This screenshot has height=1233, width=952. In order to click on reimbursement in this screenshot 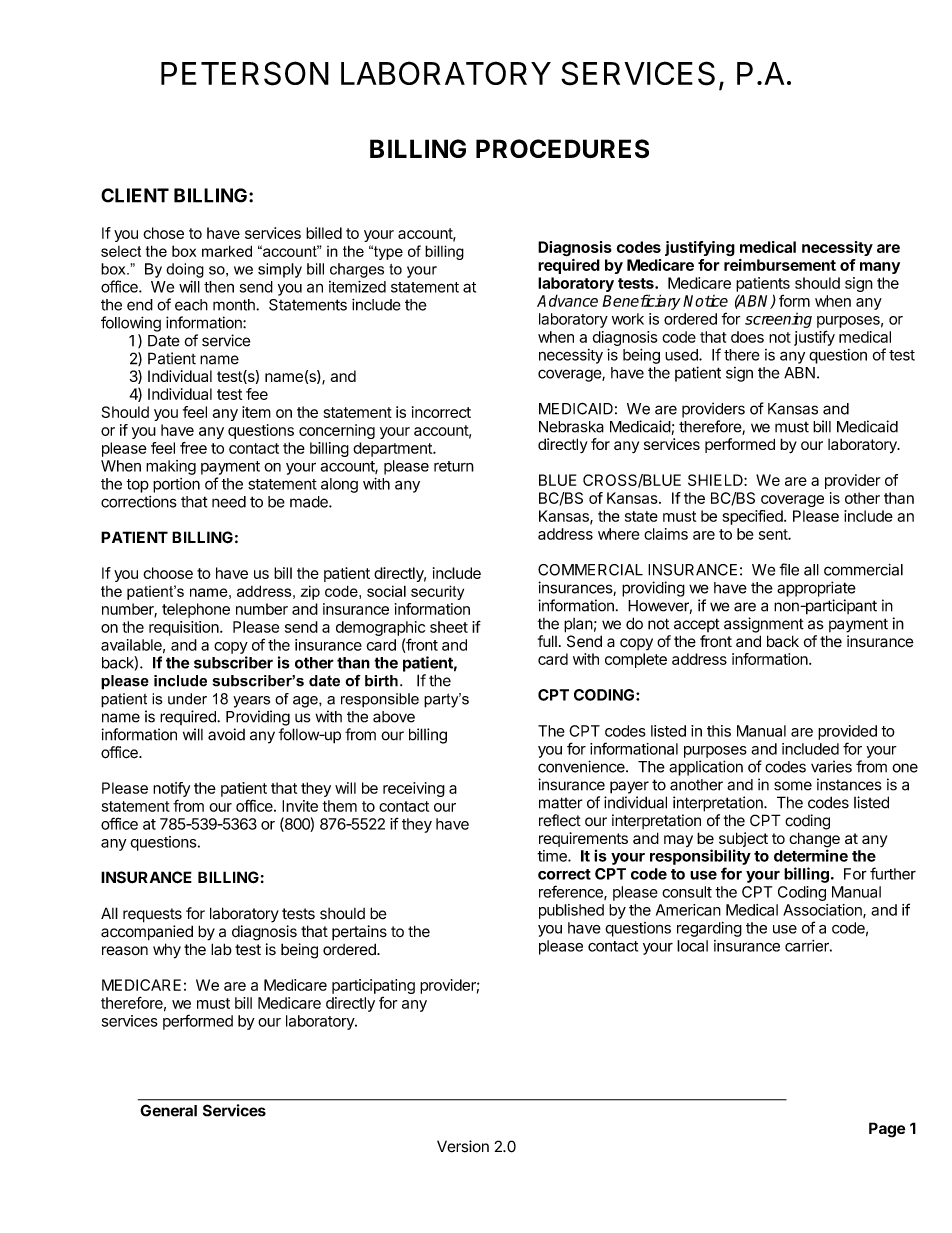, I will do `click(780, 265)`.
